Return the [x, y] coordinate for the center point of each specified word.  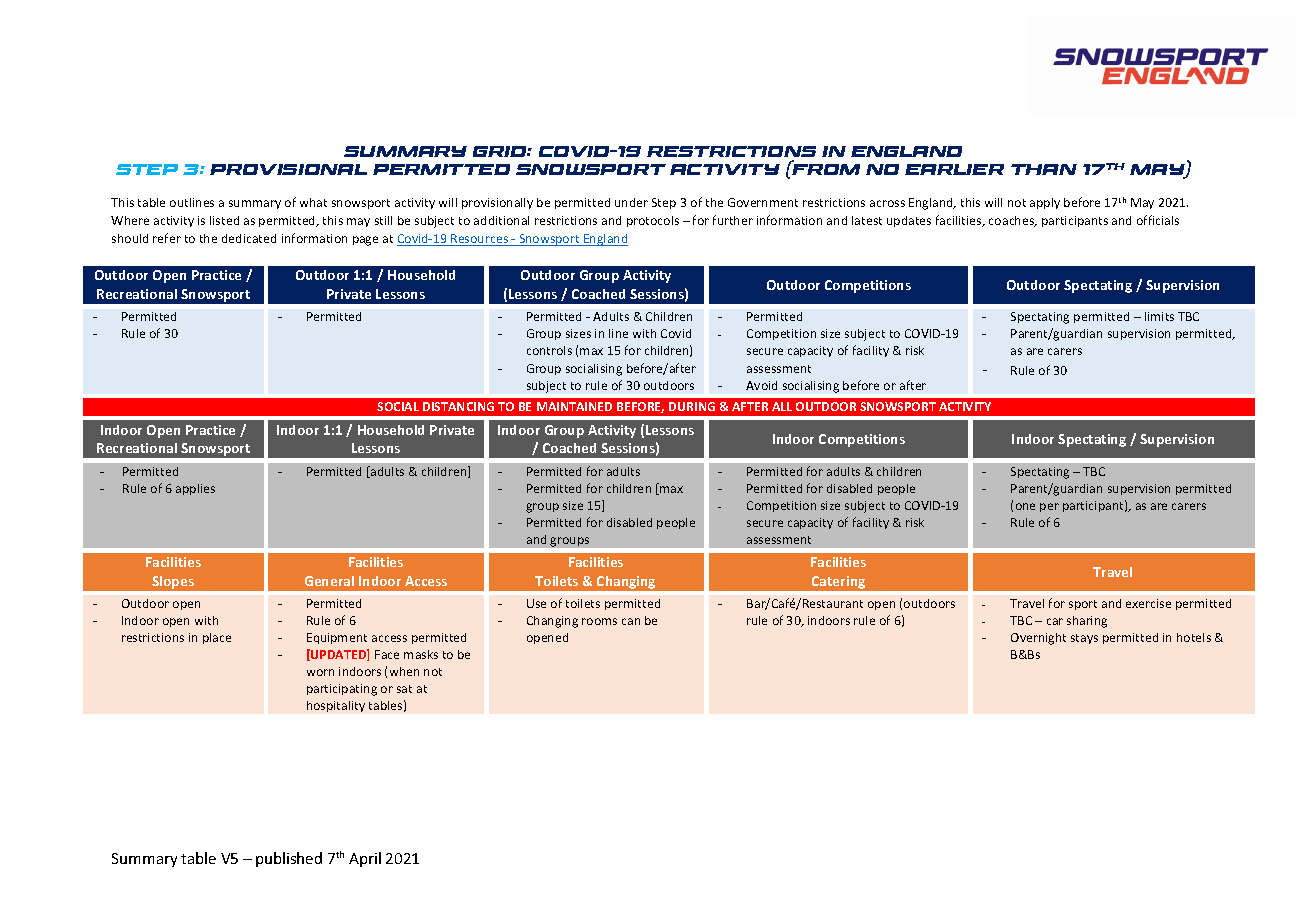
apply [1045, 203]
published [289, 859]
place [217, 638]
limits [1159, 316]
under [631, 202]
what [313, 202]
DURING [692, 406]
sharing [1087, 622]
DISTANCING [458, 406]
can [631, 621]
